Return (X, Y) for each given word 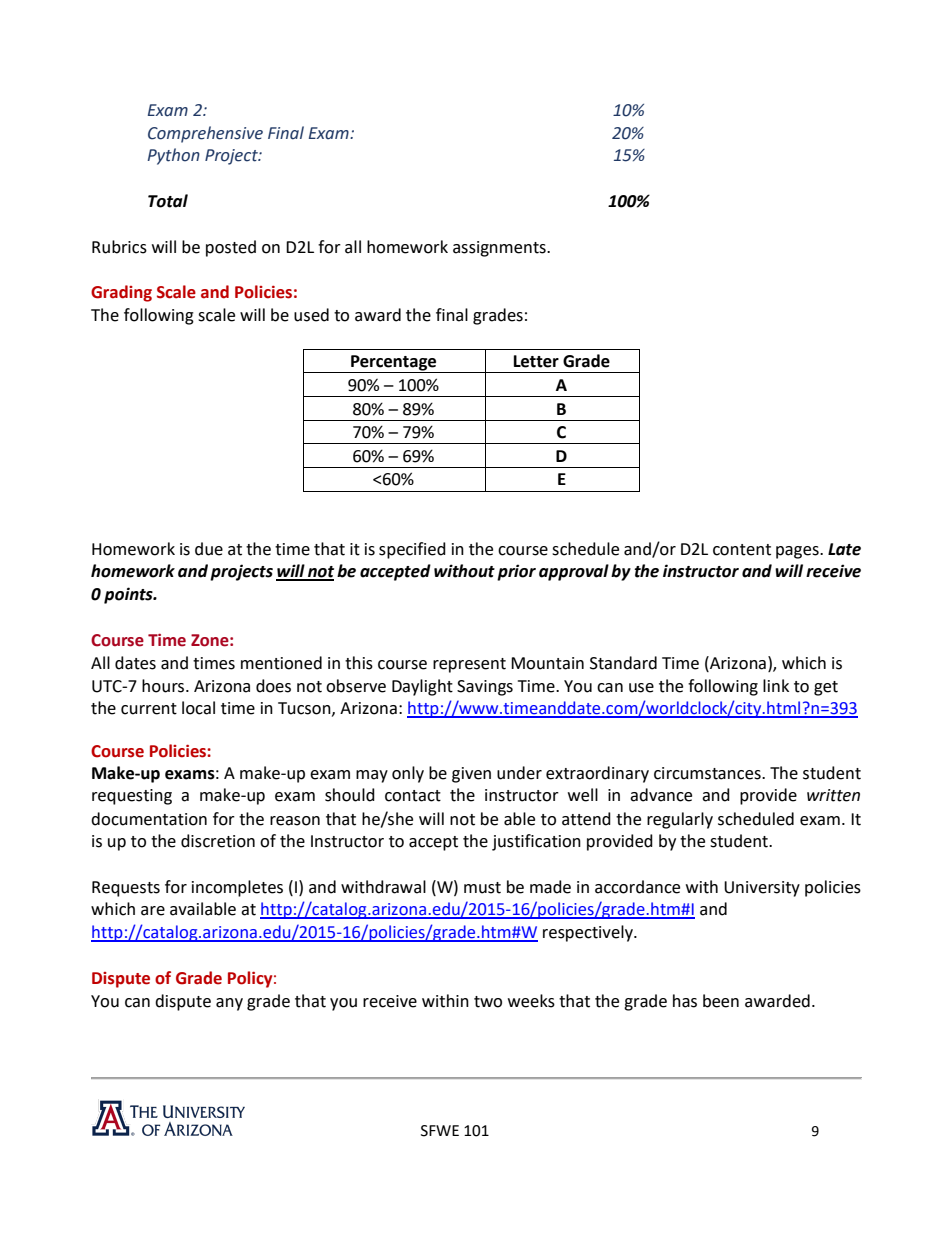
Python (173, 156)
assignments (500, 249)
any (229, 1004)
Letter (536, 361)
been (721, 1001)
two (488, 1002)
